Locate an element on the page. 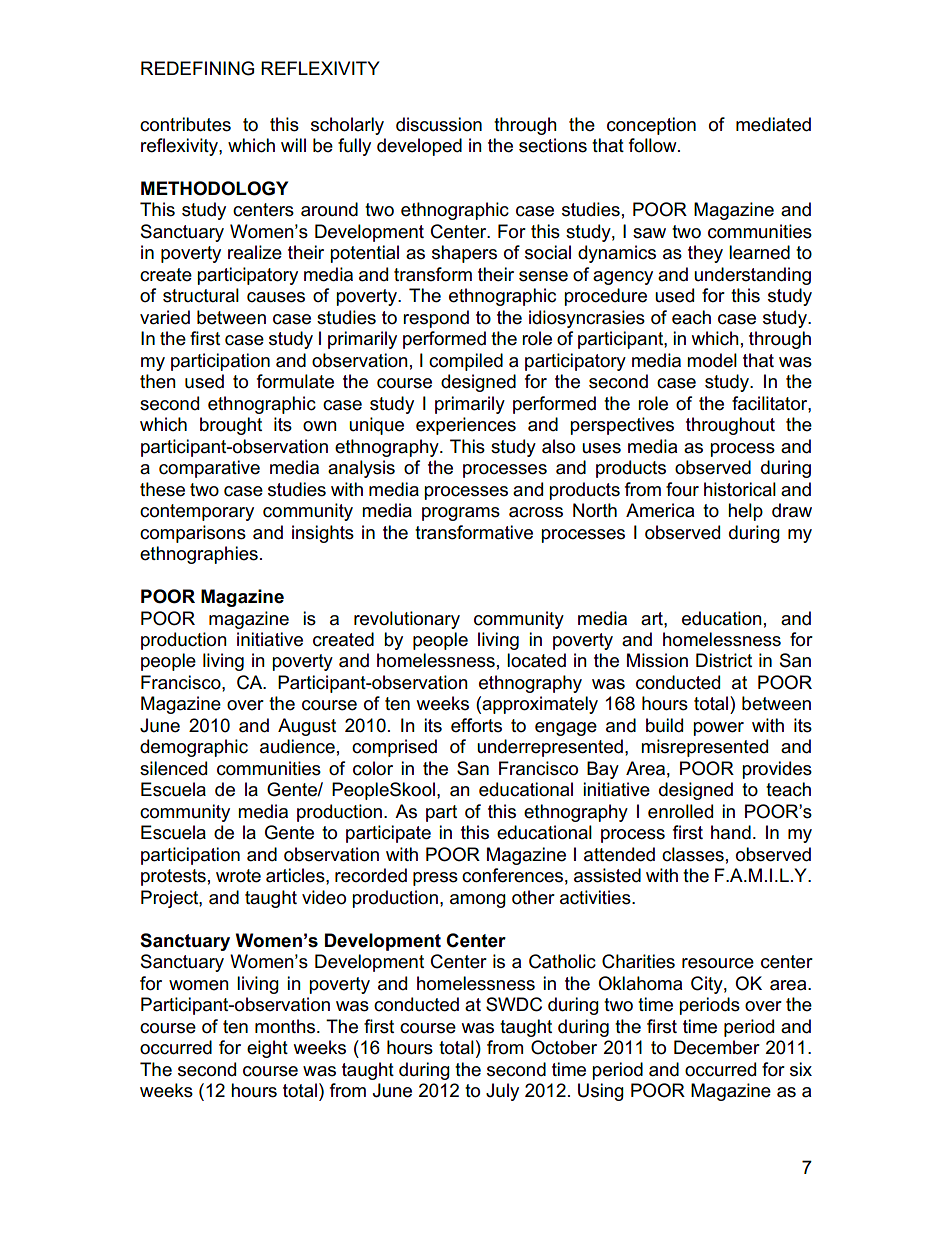 The image size is (952, 1233). eight is located at coordinates (267, 1049).
